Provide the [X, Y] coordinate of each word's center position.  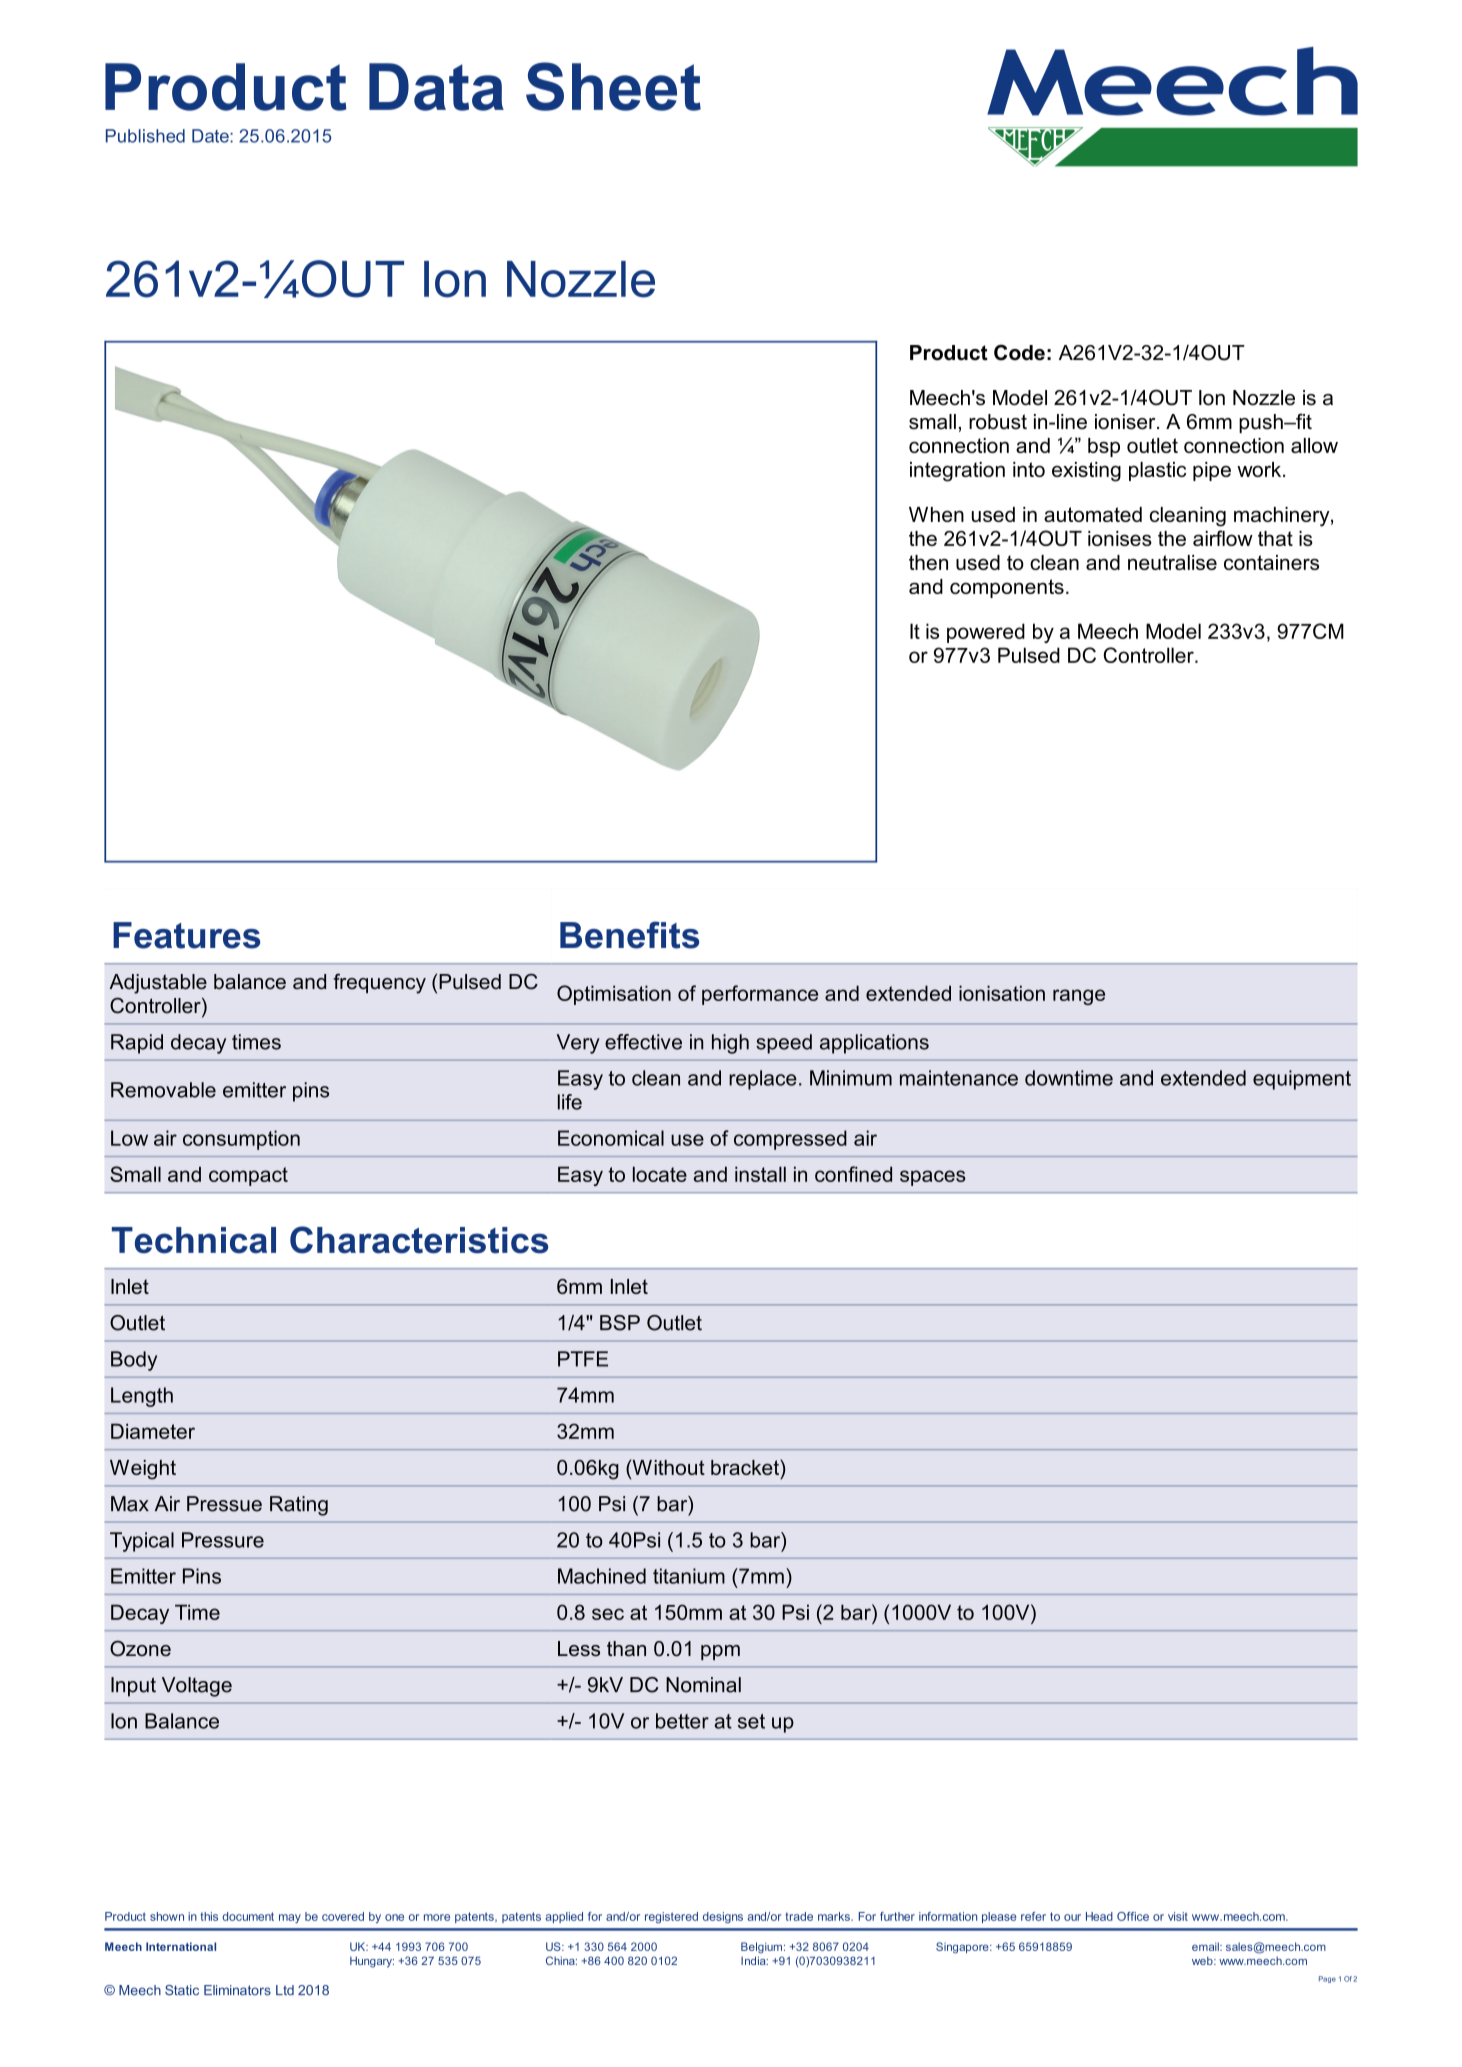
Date [211, 136]
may [290, 1919]
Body [134, 1361]
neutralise [1172, 562]
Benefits [629, 935]
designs [723, 1918]
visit [1178, 1916]
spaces [933, 1178]
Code [1019, 352]
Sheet [613, 86]
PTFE [583, 1359]
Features [186, 935]
